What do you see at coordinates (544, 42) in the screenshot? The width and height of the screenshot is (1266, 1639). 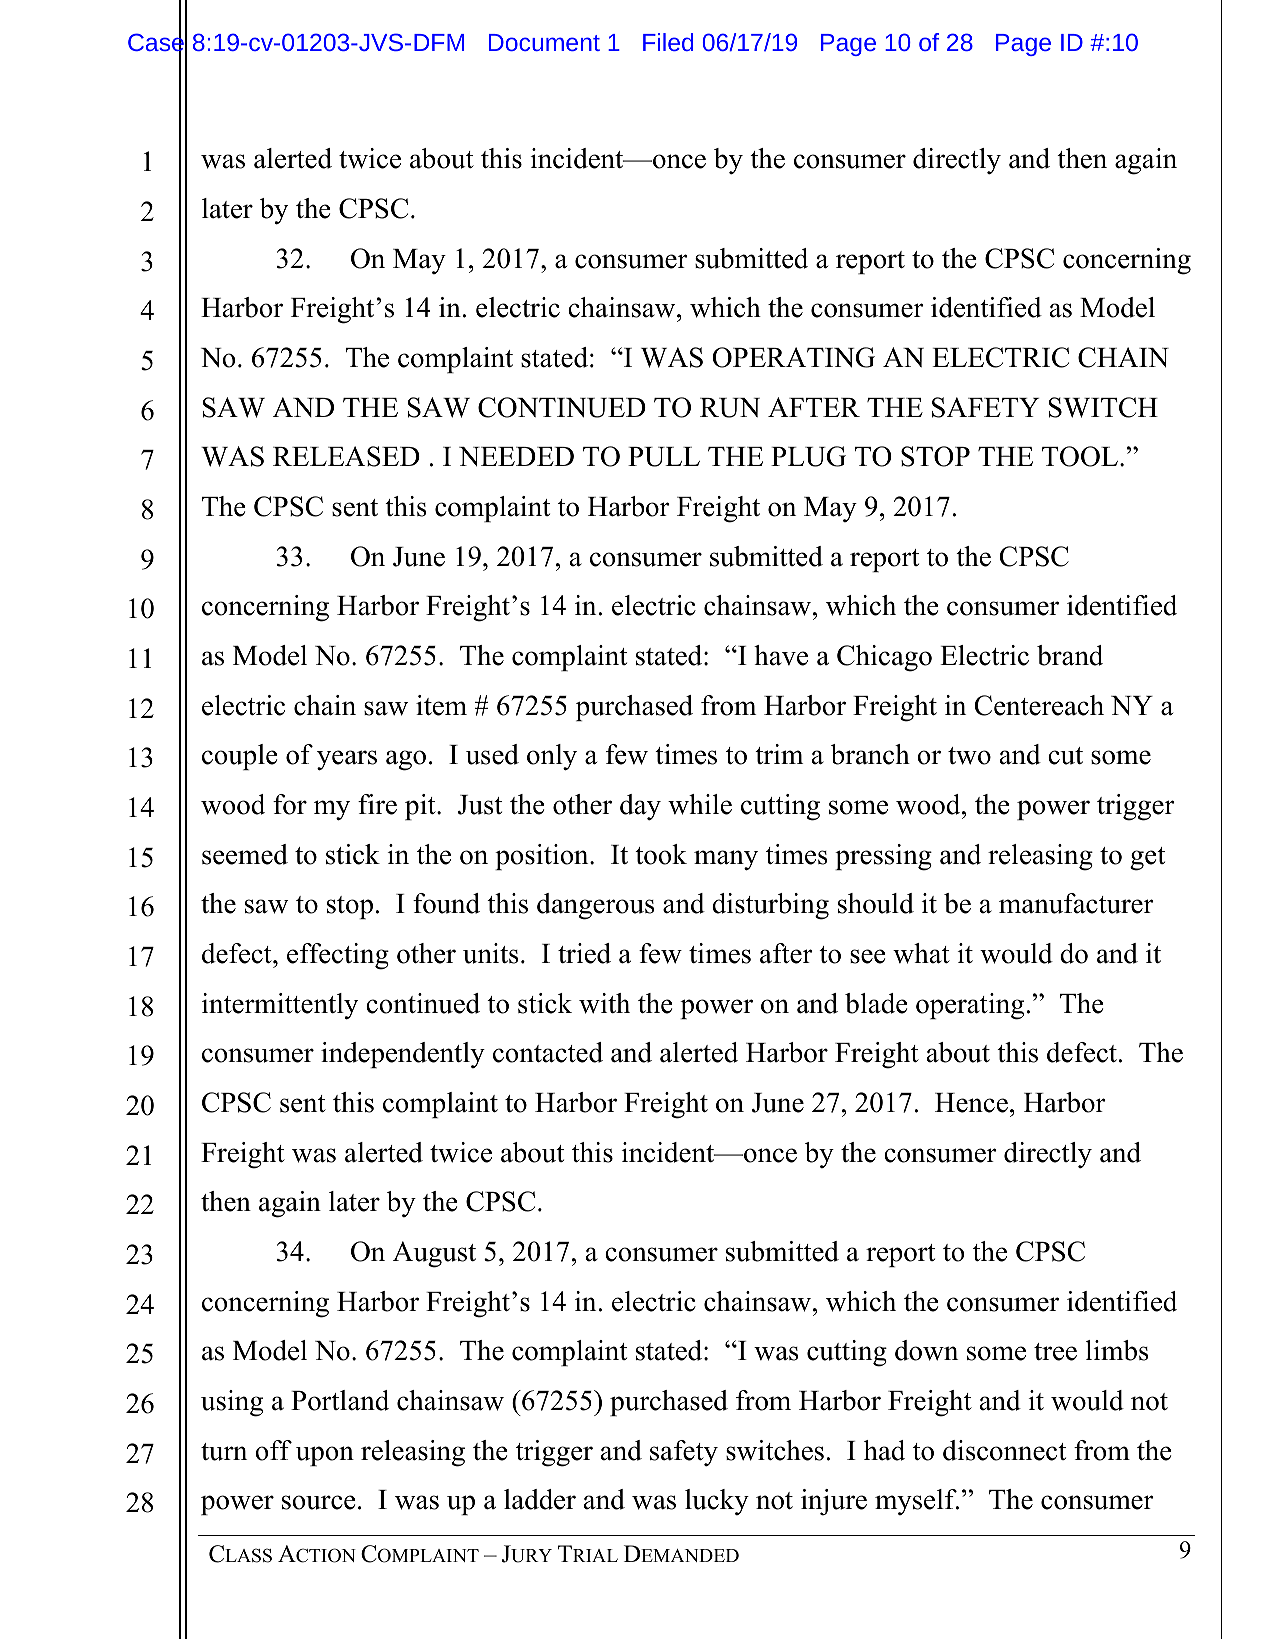 I see `Document` at bounding box center [544, 42].
